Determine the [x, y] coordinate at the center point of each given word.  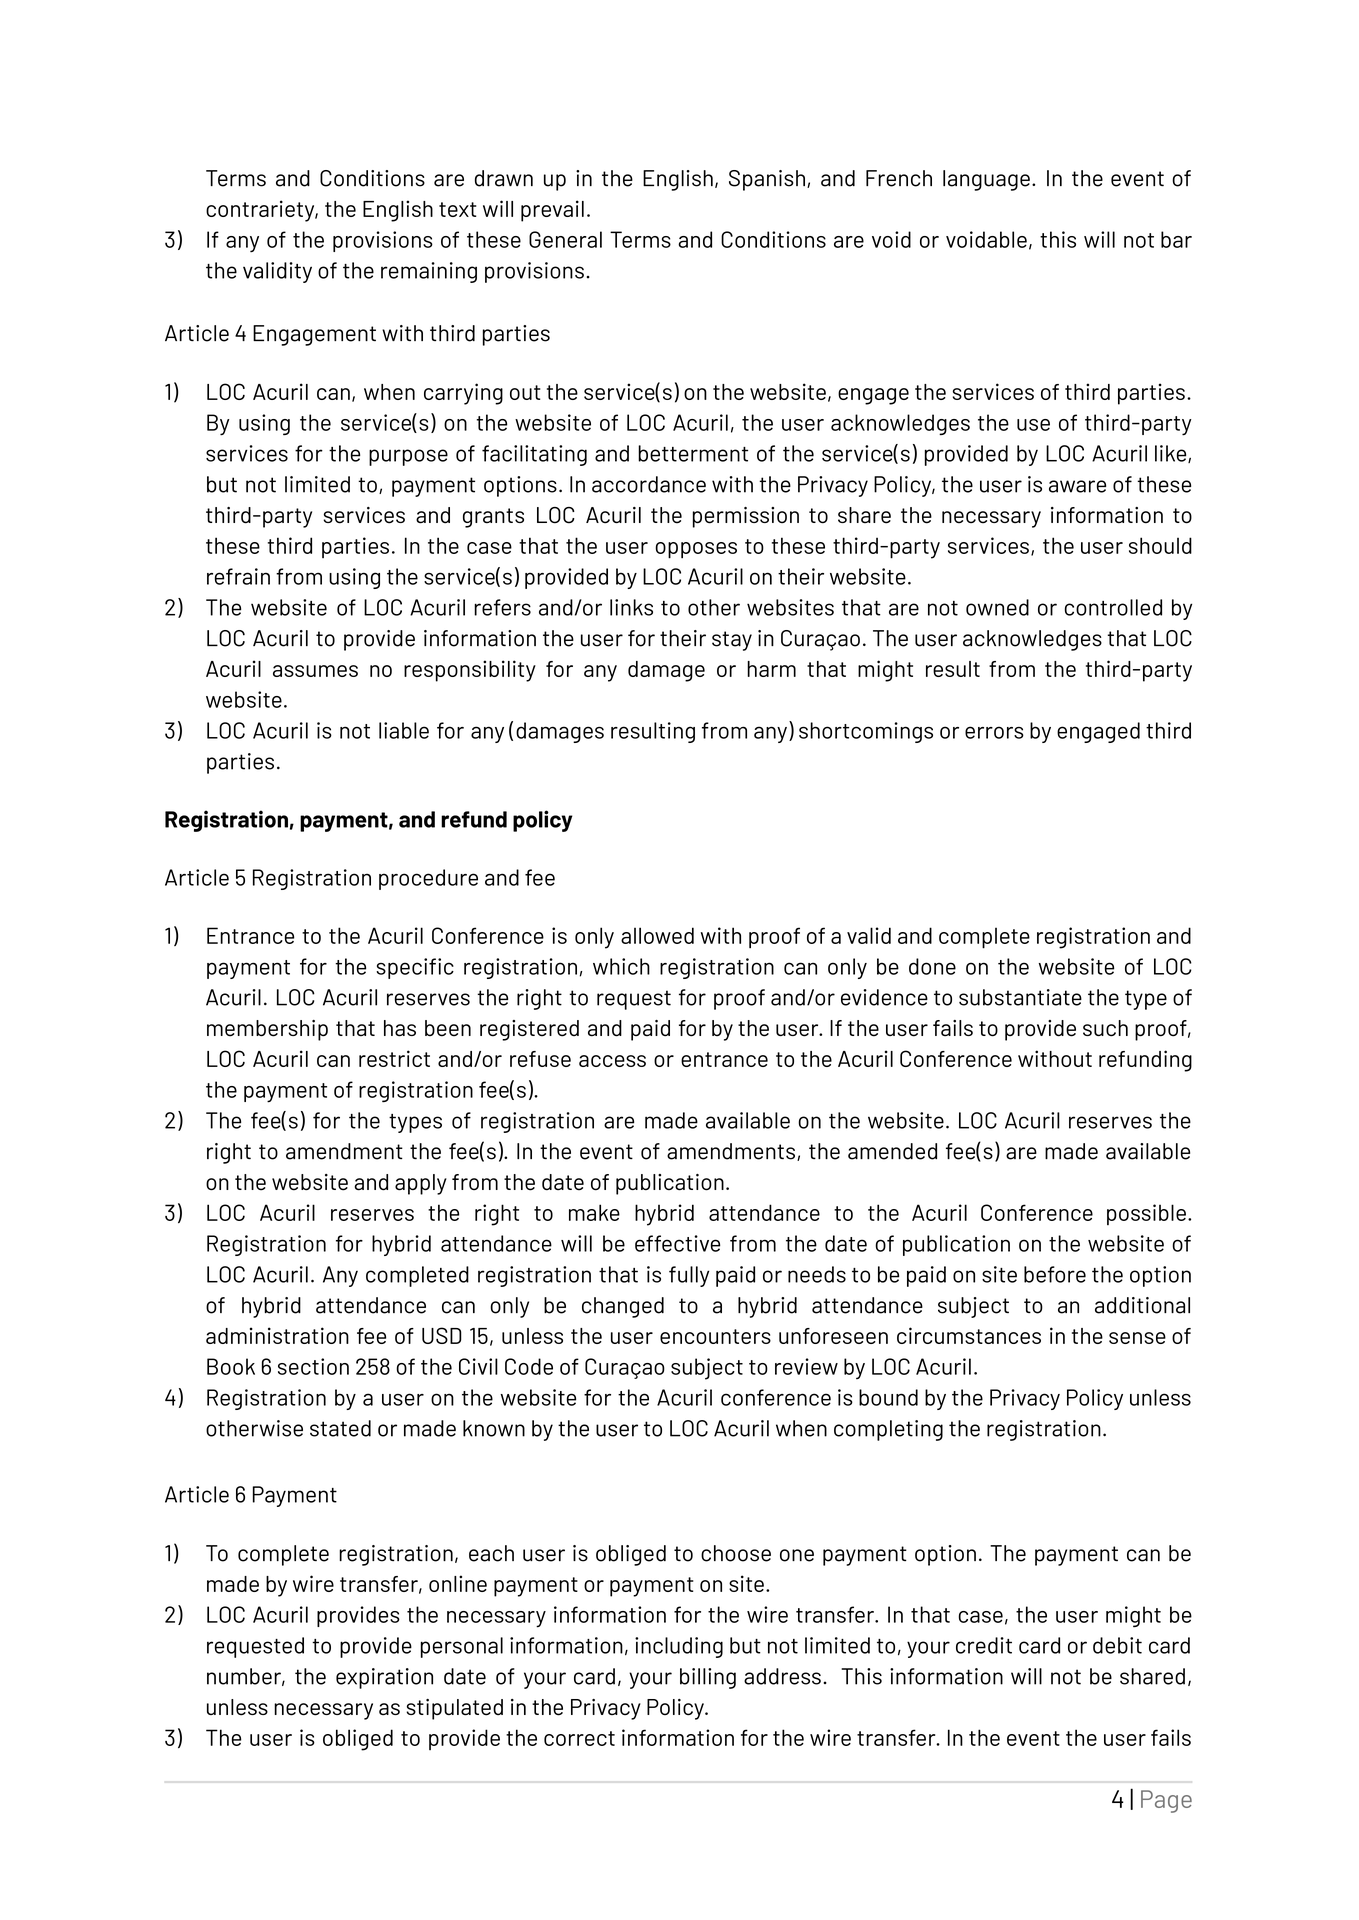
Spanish [767, 180]
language [986, 180]
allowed [657, 935]
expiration [384, 1678]
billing [708, 1678]
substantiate [1020, 997]
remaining [429, 272]
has [400, 1028]
